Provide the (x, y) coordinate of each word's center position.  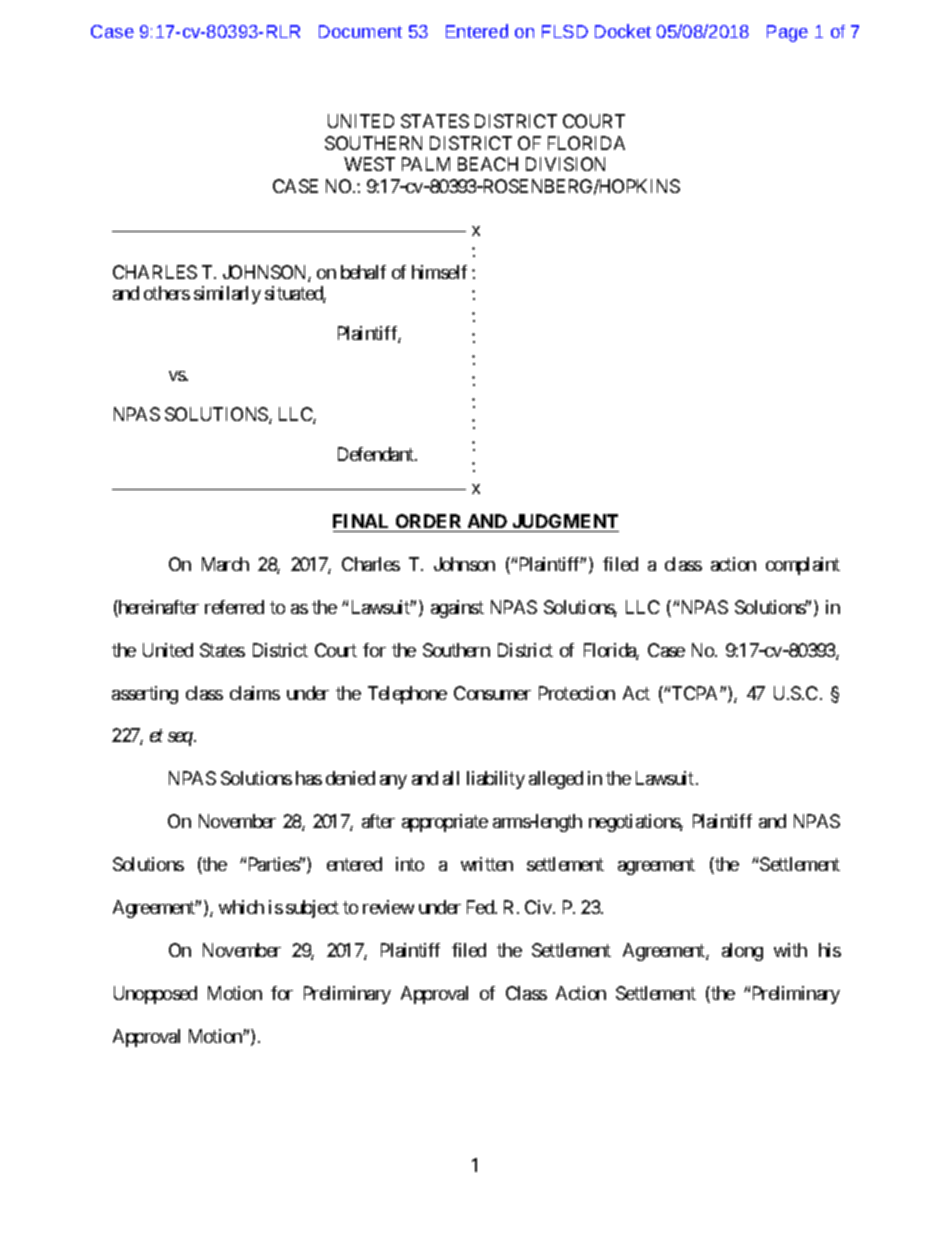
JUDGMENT (565, 521)
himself (439, 272)
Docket (623, 31)
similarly (227, 295)
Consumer (492, 693)
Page (787, 33)
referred (234, 607)
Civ (539, 907)
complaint (803, 566)
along (742, 952)
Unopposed (155, 995)
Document (360, 31)
